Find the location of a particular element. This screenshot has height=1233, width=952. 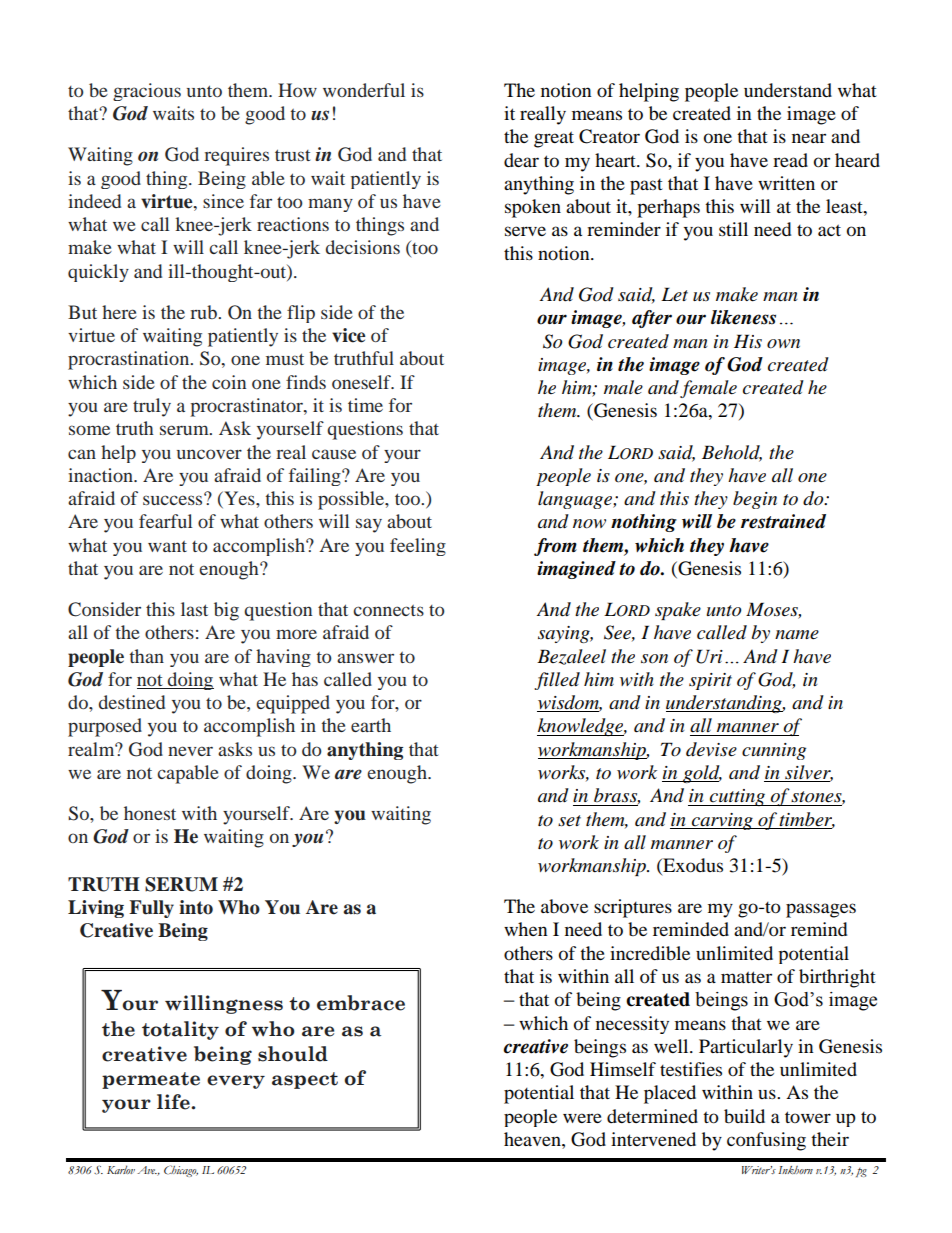

gracious is located at coordinates (147, 92).
